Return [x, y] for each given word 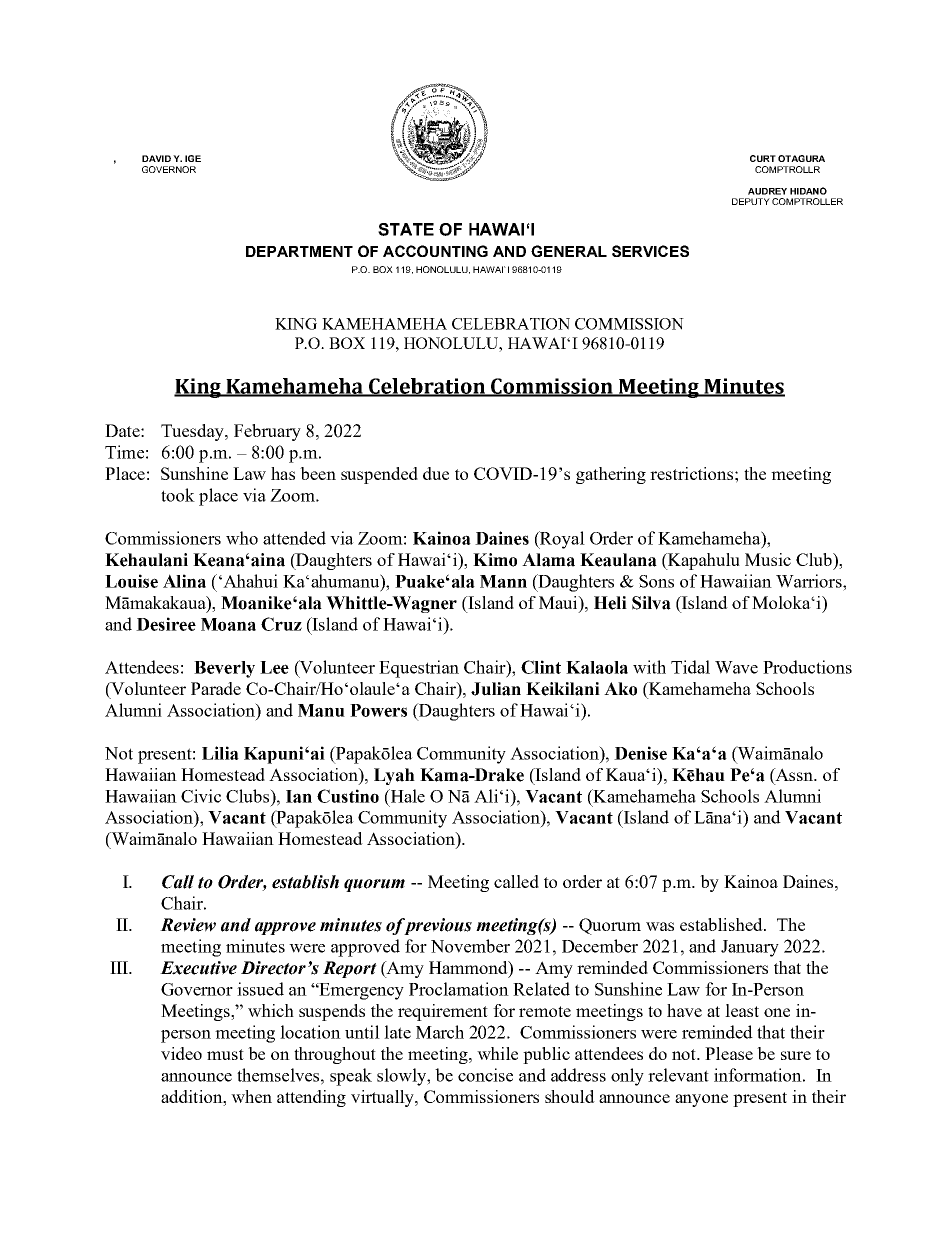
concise [485, 1075]
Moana [228, 624]
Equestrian [419, 669]
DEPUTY [751, 201]
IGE [193, 158]
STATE [406, 229]
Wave [736, 667]
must [225, 1054]
